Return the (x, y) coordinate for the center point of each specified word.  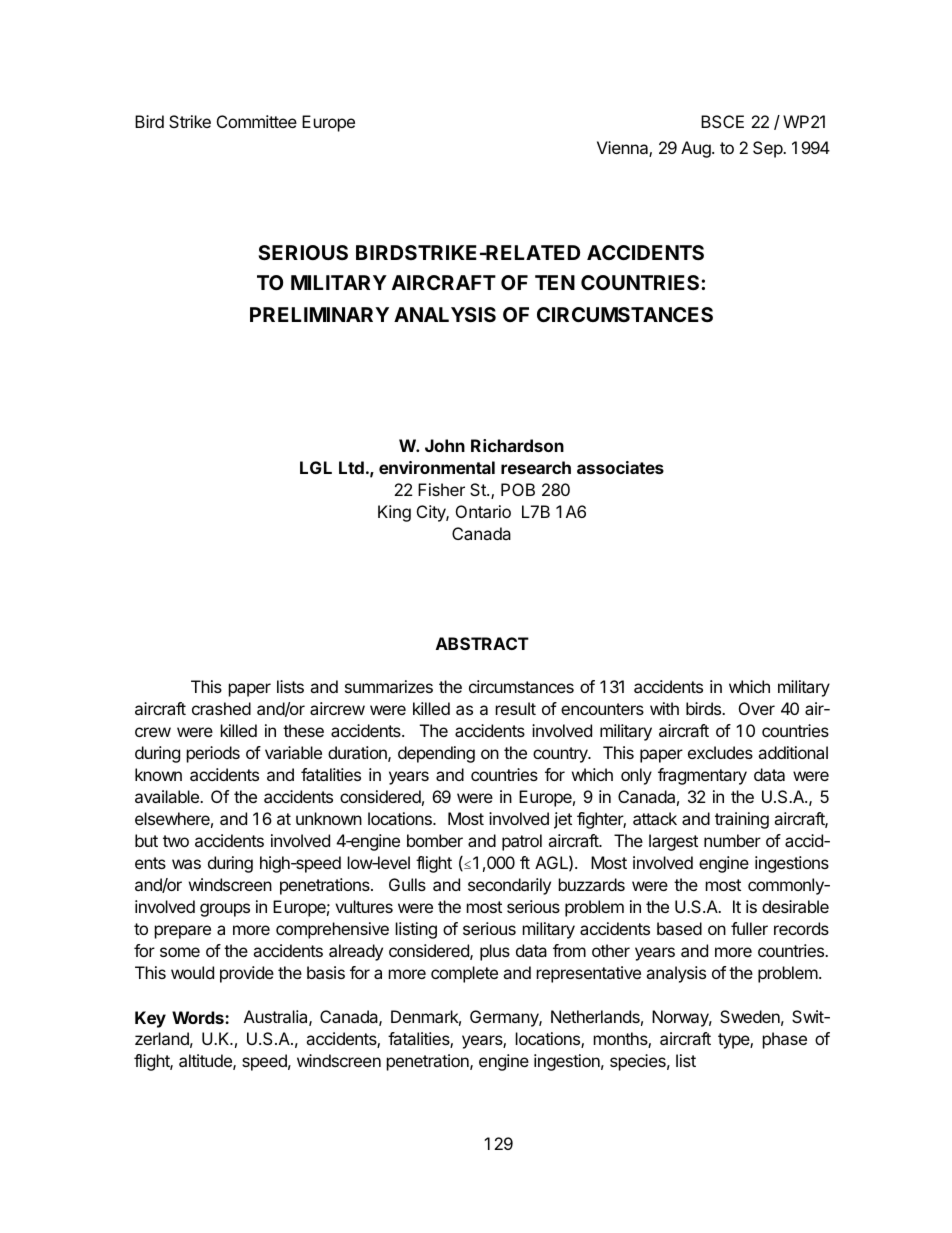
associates (620, 467)
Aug (697, 149)
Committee (257, 121)
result (516, 708)
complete (464, 974)
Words (199, 1017)
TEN (555, 282)
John (445, 445)
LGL (316, 467)
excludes (720, 752)
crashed (221, 708)
